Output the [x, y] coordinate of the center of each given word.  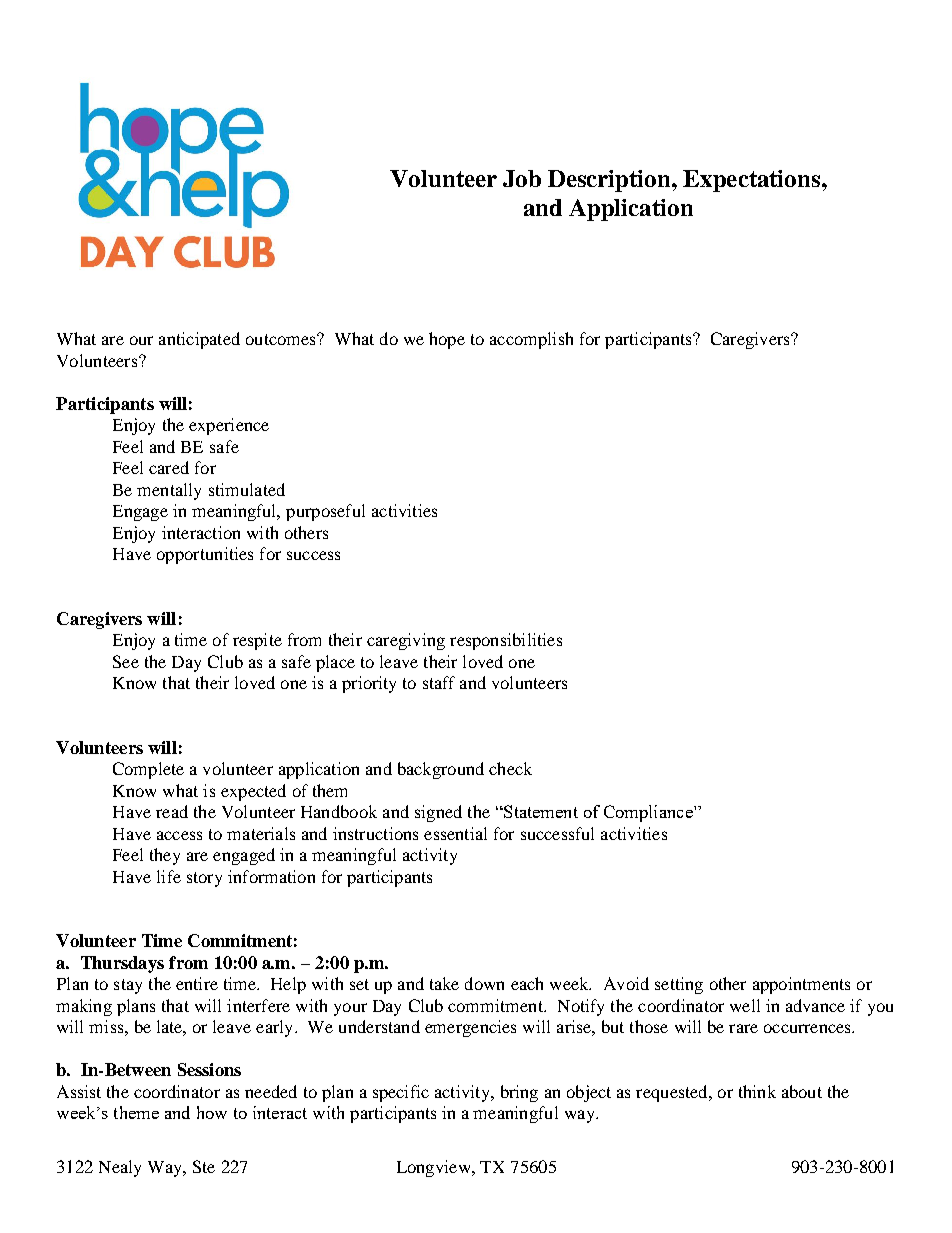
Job [522, 178]
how [212, 1112]
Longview [435, 1168]
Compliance [649, 813]
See [126, 661]
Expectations [751, 181]
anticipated [199, 340]
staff [439, 682]
